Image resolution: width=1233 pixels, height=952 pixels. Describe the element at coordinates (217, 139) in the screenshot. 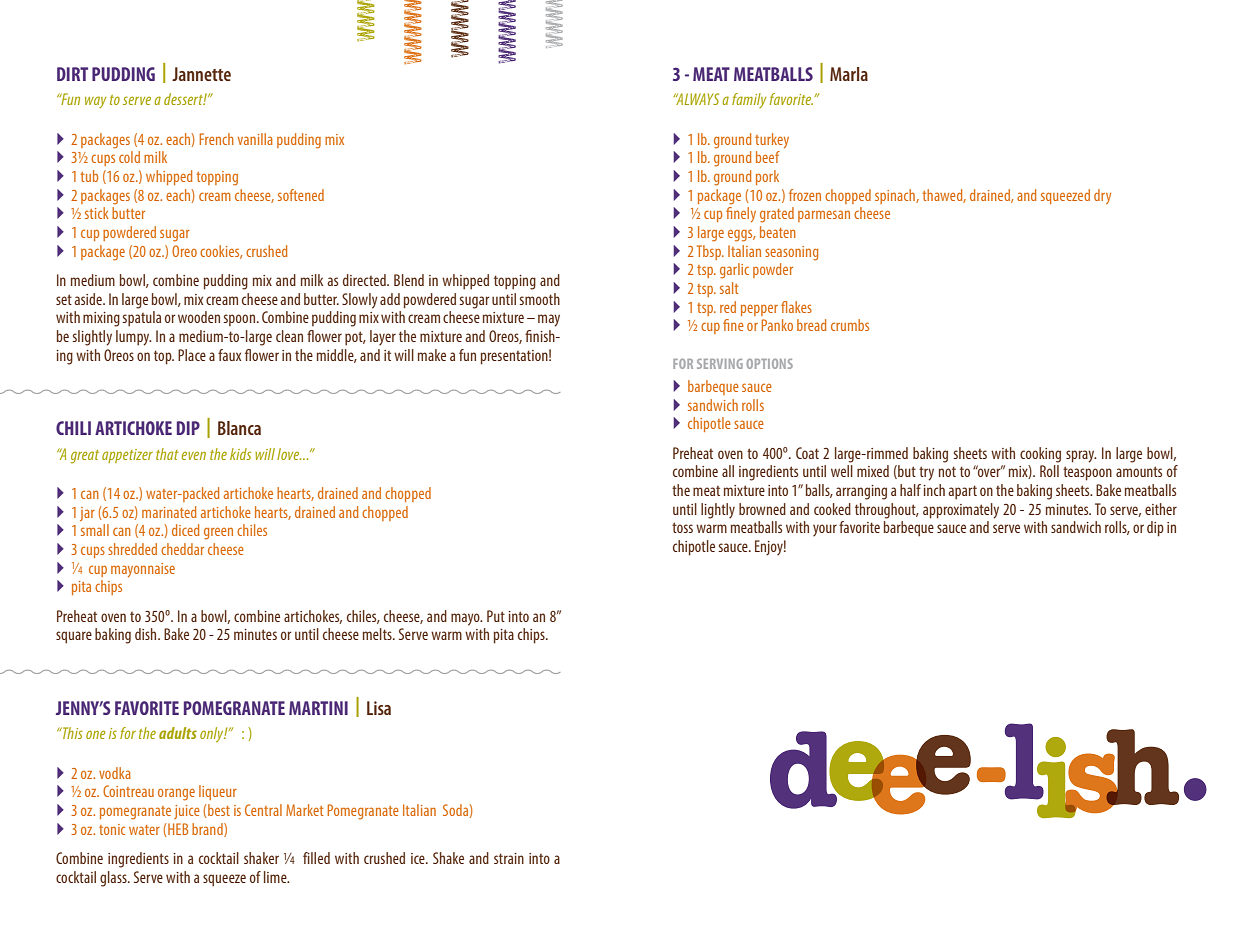

I see `French` at that location.
